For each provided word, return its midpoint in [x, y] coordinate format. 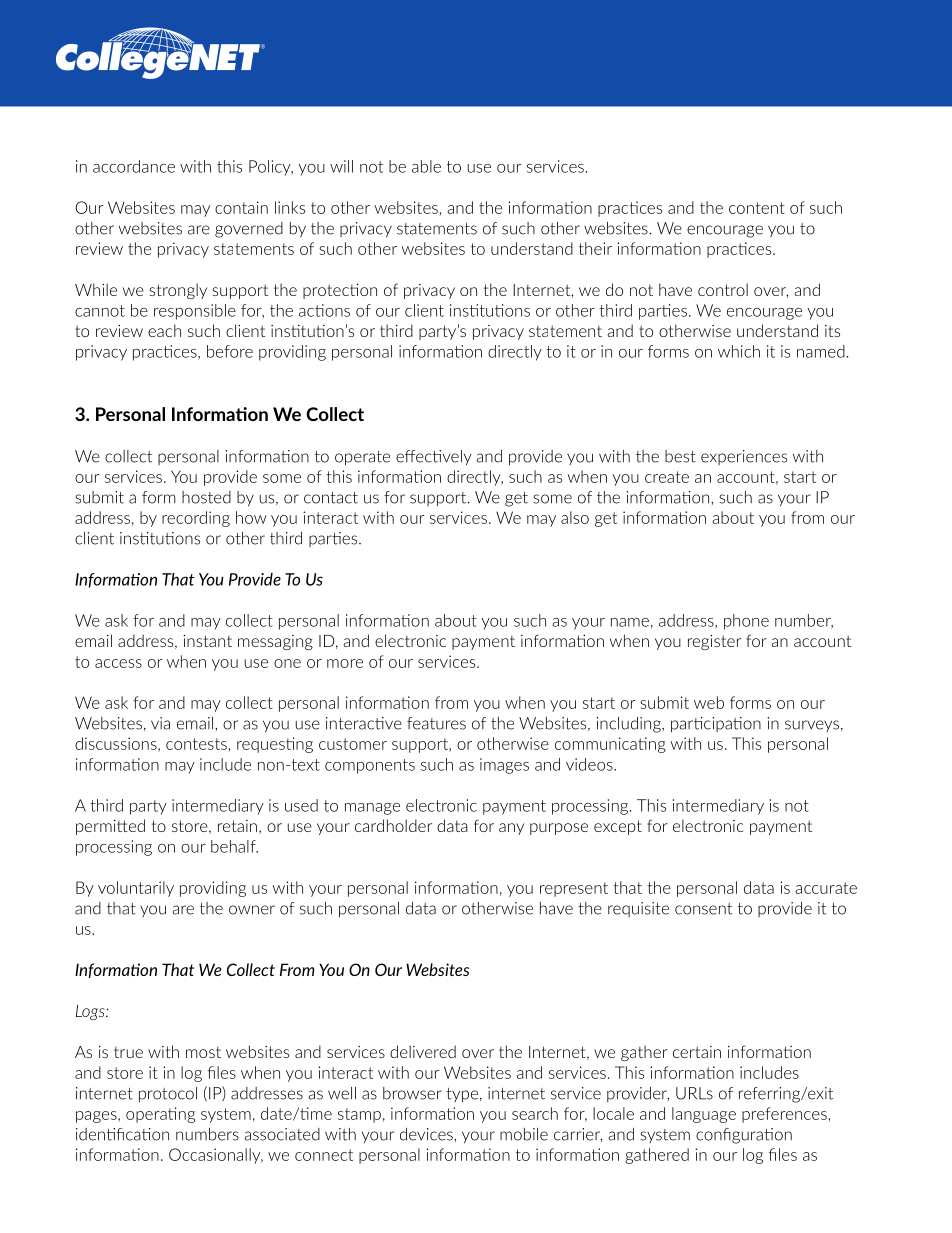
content [757, 208]
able [426, 166]
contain [241, 207]
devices [427, 1134]
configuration [744, 1136]
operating [160, 1115]
